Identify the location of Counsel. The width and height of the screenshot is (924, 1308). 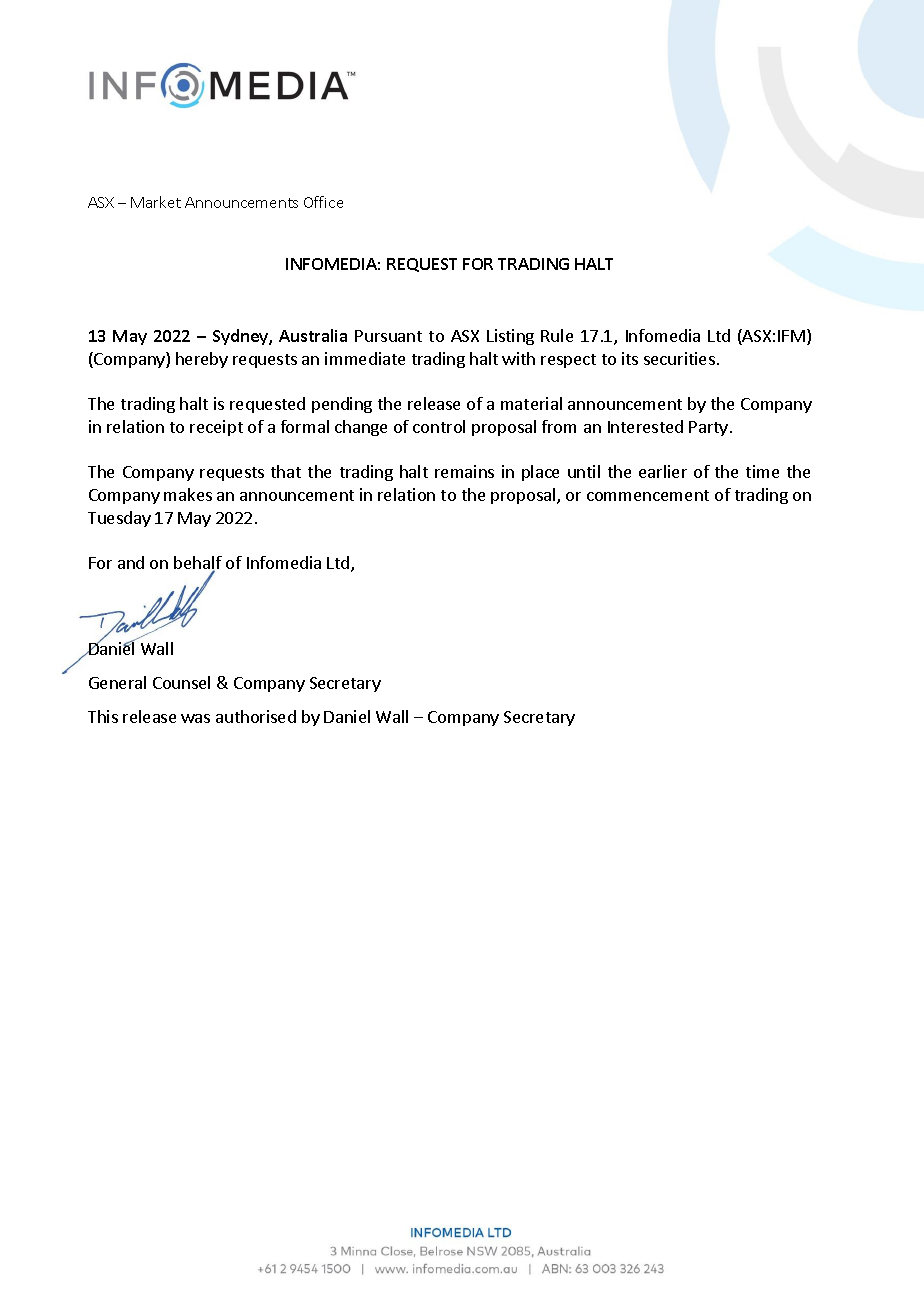
(181, 682).
